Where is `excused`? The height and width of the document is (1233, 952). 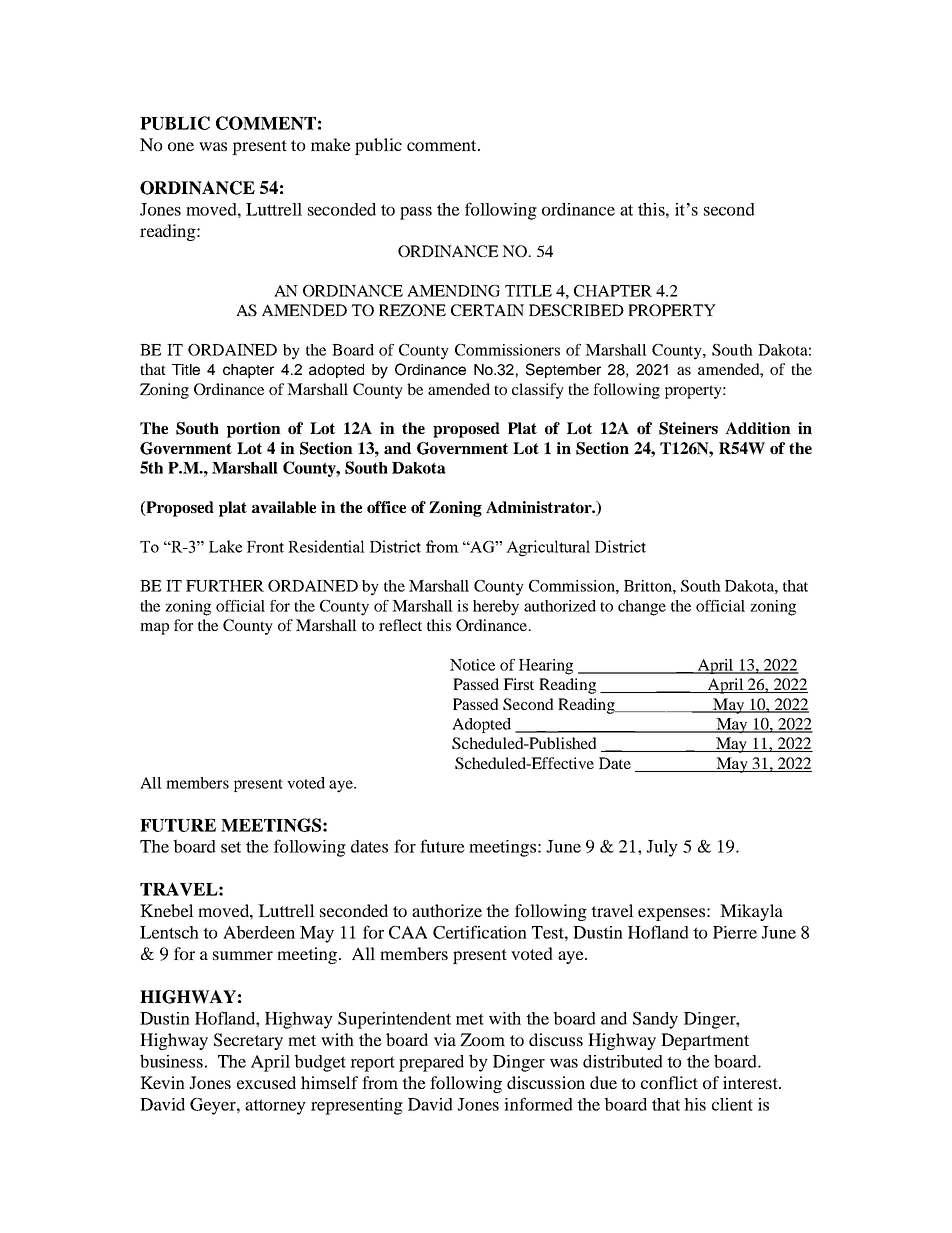 excused is located at coordinates (266, 1082).
